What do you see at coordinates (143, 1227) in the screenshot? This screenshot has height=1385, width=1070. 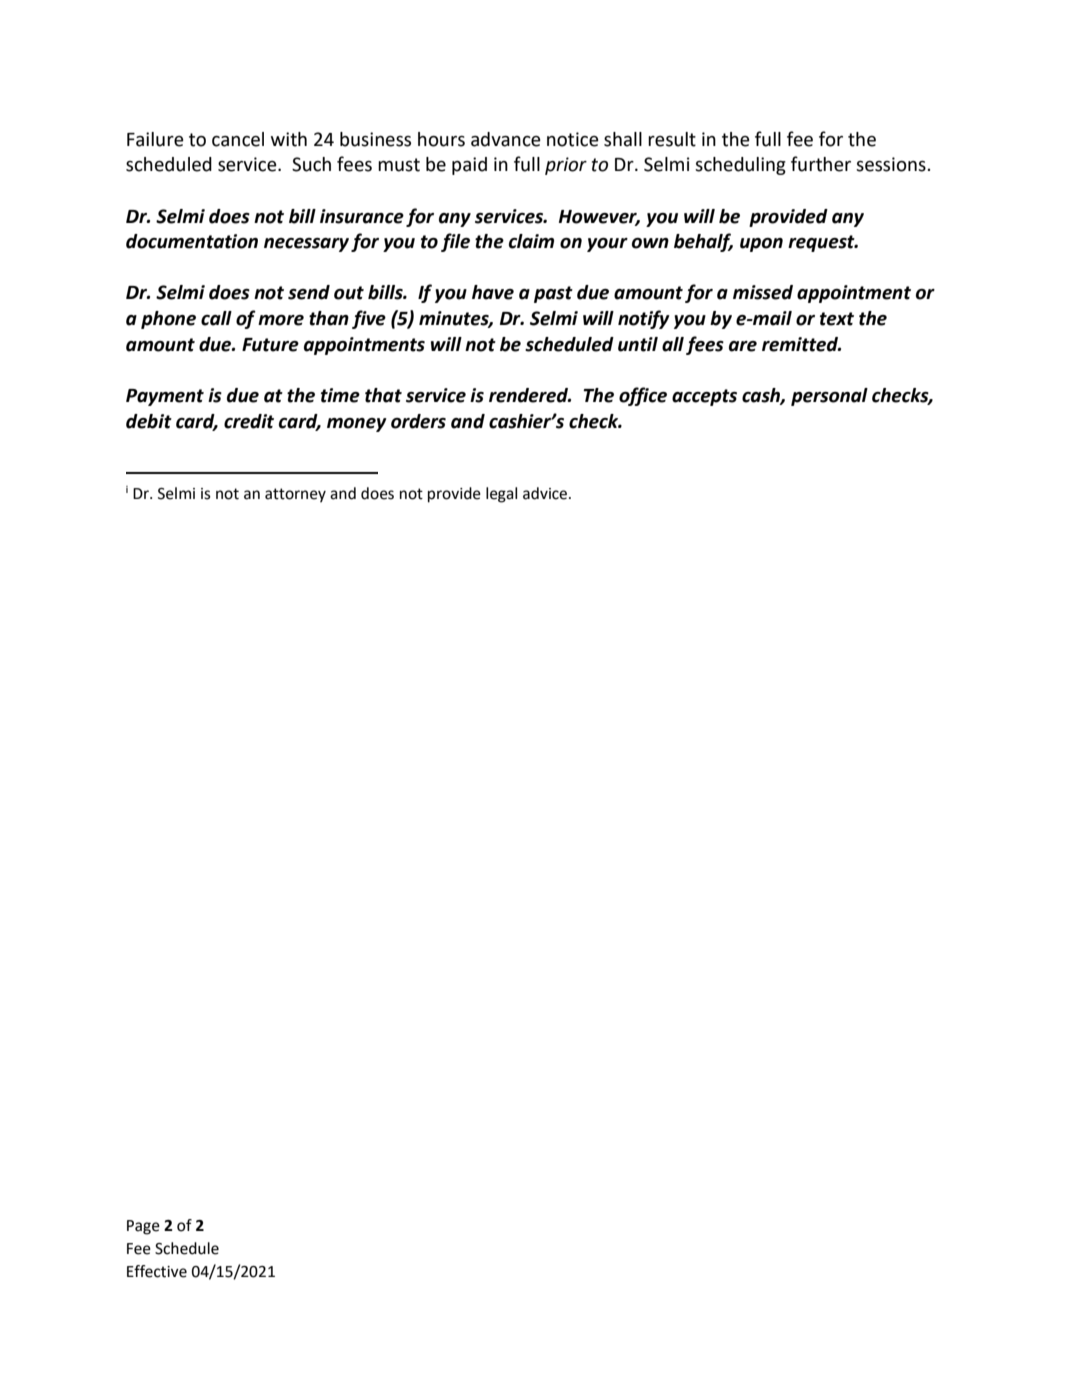 I see `Page` at bounding box center [143, 1227].
